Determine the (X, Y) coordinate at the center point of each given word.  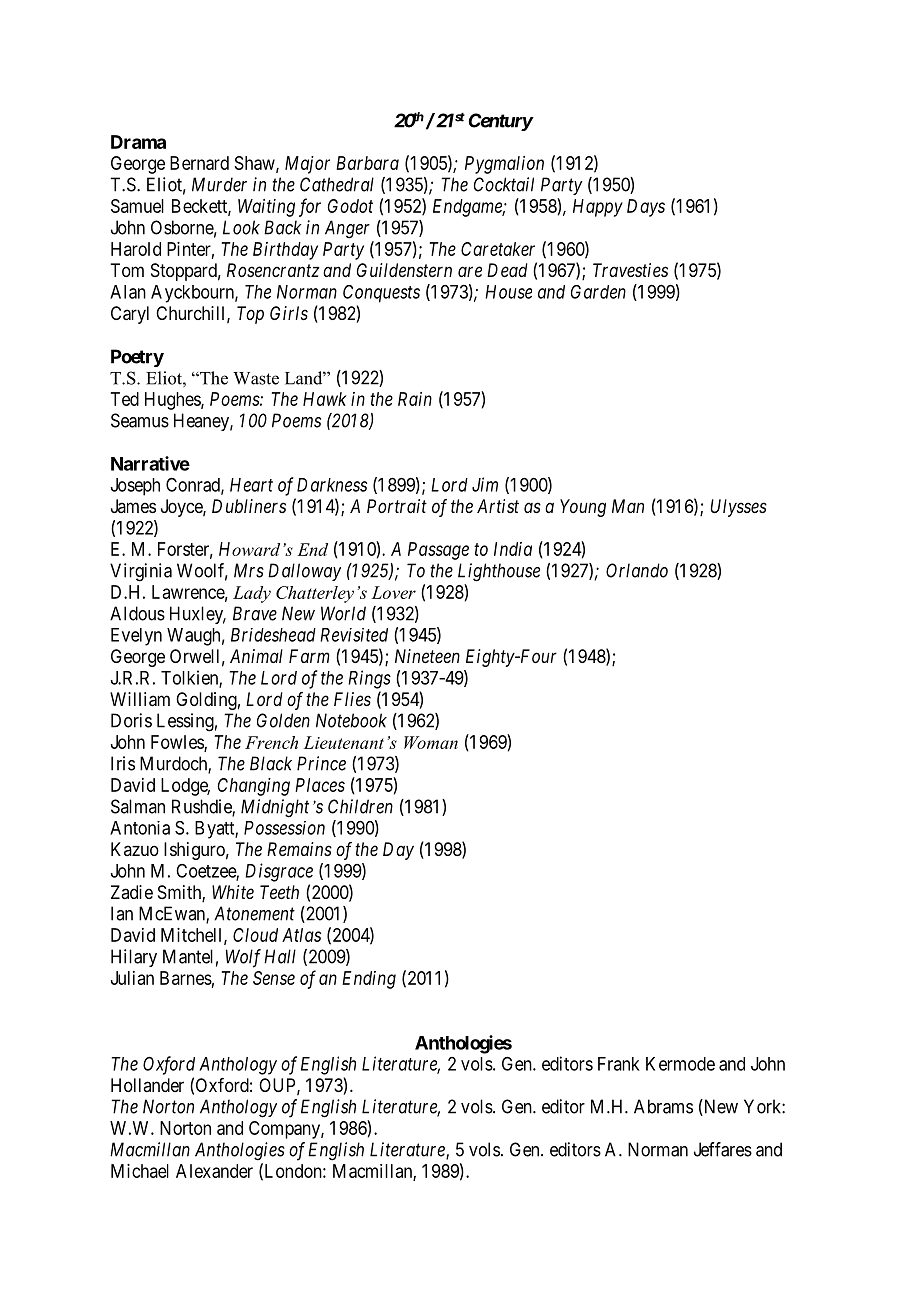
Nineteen (427, 656)
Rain (415, 399)
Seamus (140, 420)
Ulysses (738, 508)
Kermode (680, 1064)
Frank (619, 1064)
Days (646, 208)
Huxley (198, 615)
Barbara (367, 163)
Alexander (214, 1171)
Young (583, 508)
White (233, 892)
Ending (369, 980)
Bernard (199, 163)
